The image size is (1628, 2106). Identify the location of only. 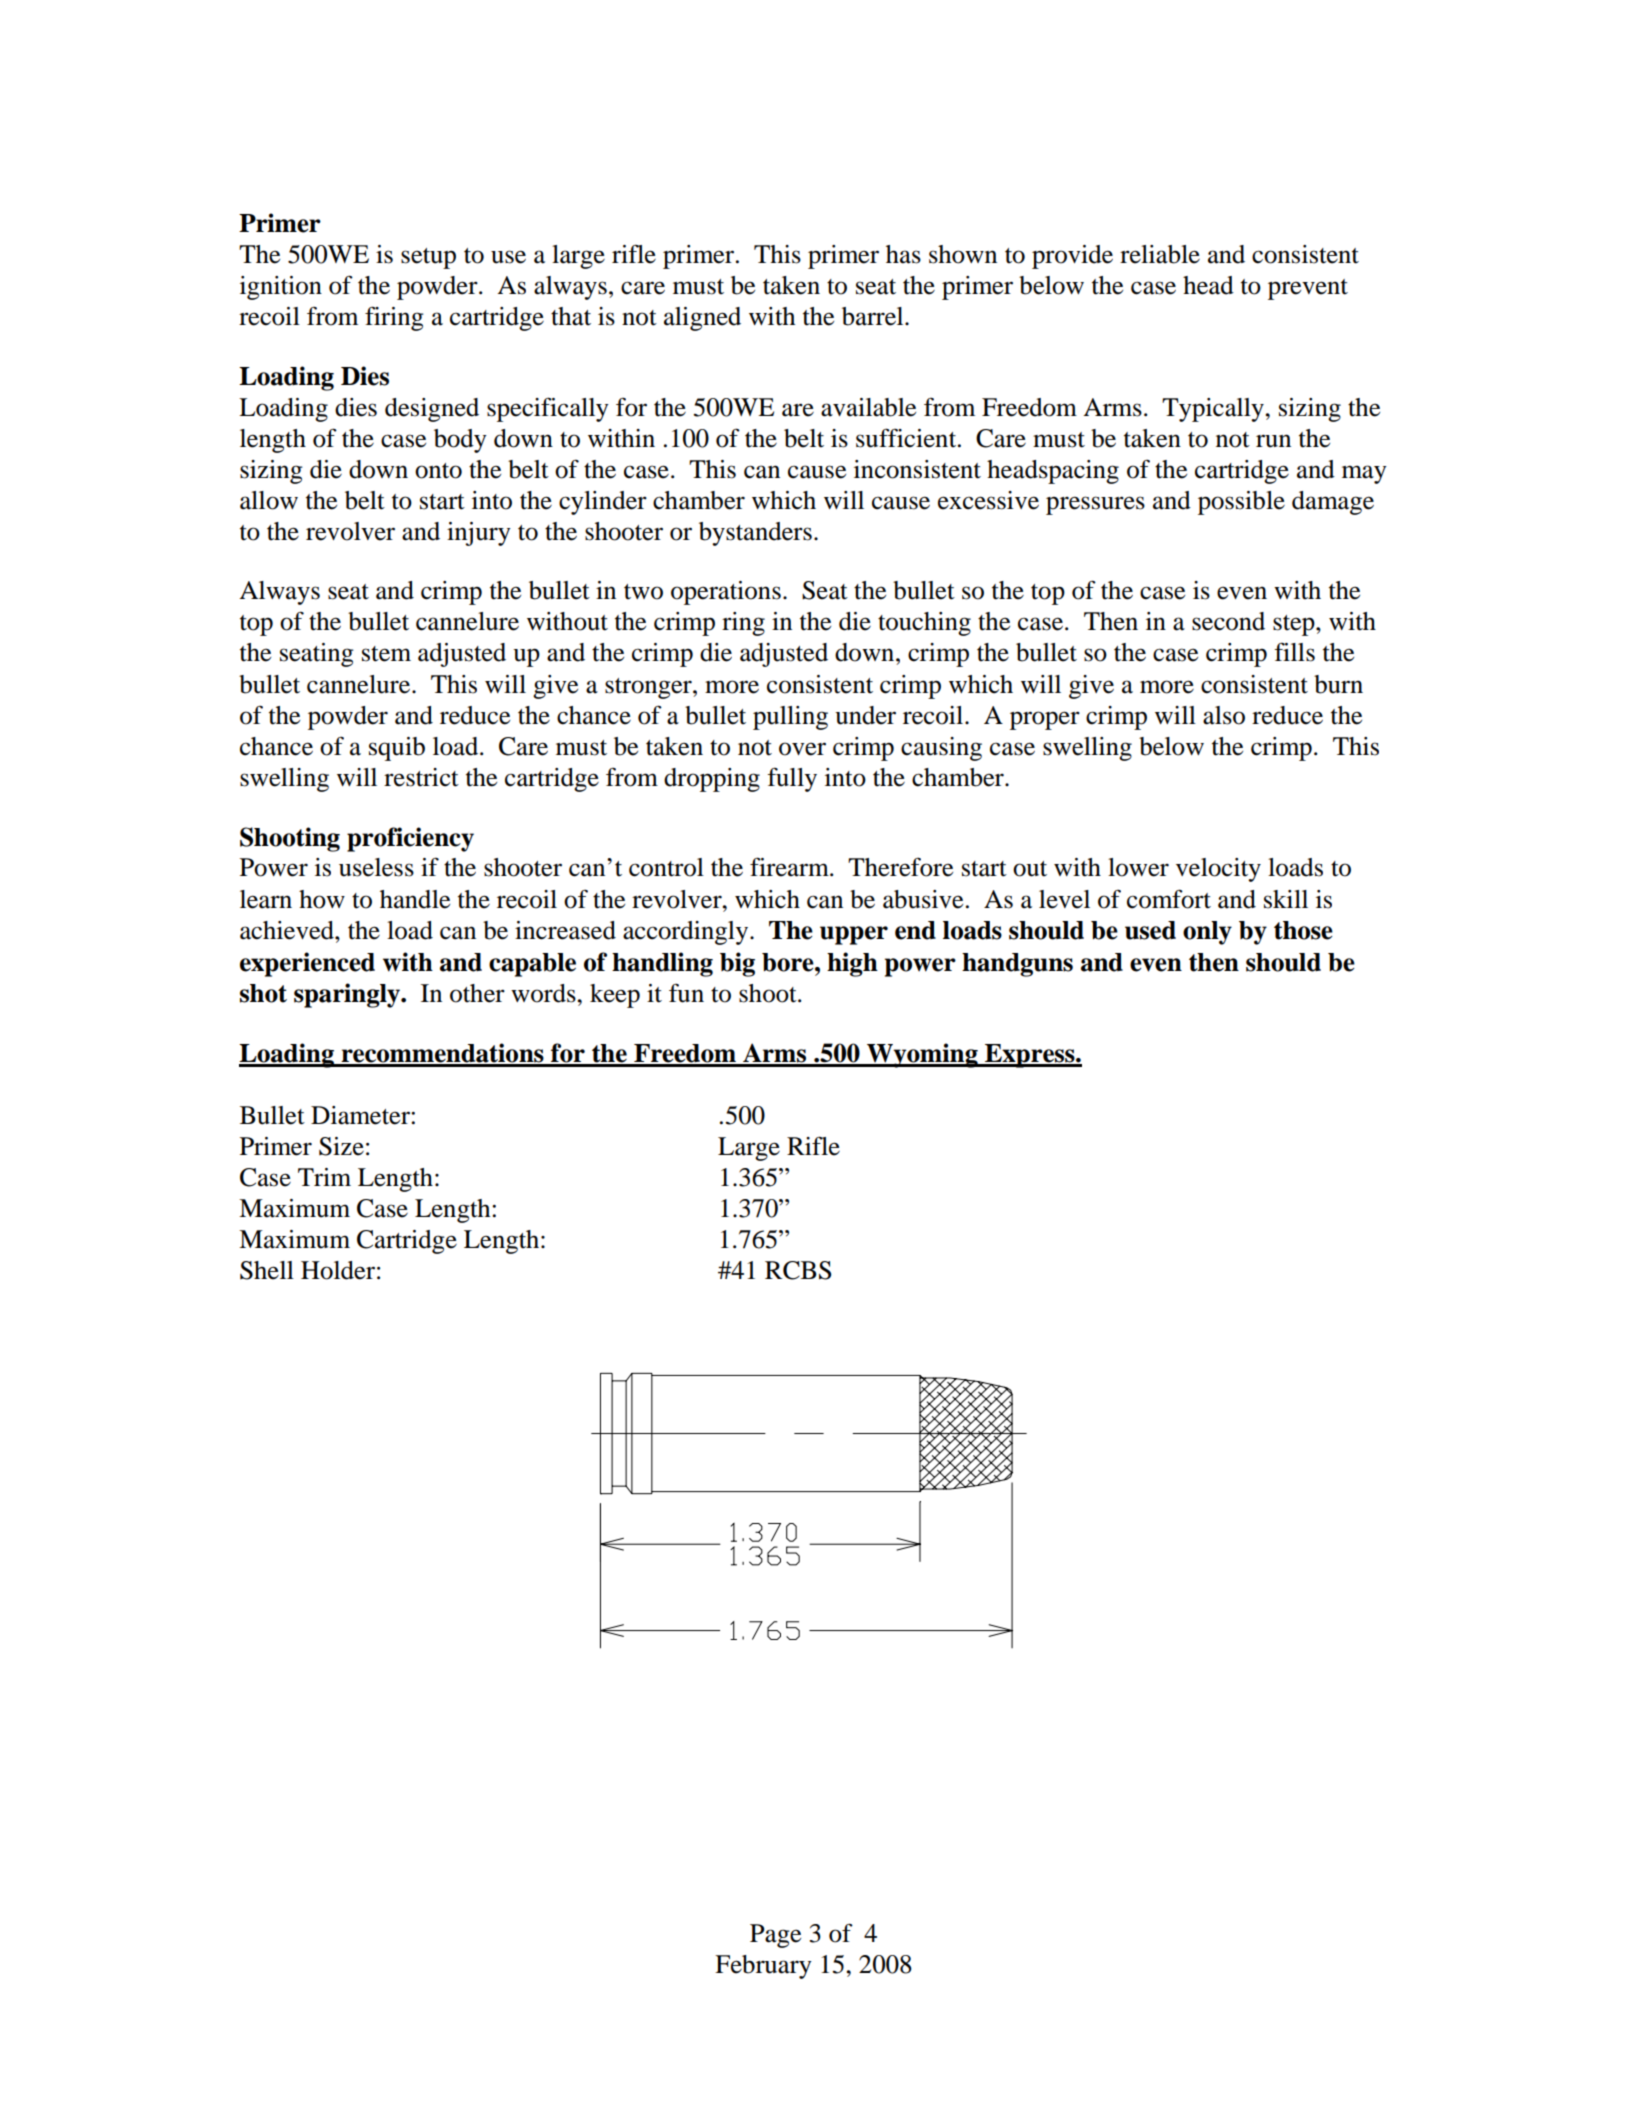
(1207, 933).
